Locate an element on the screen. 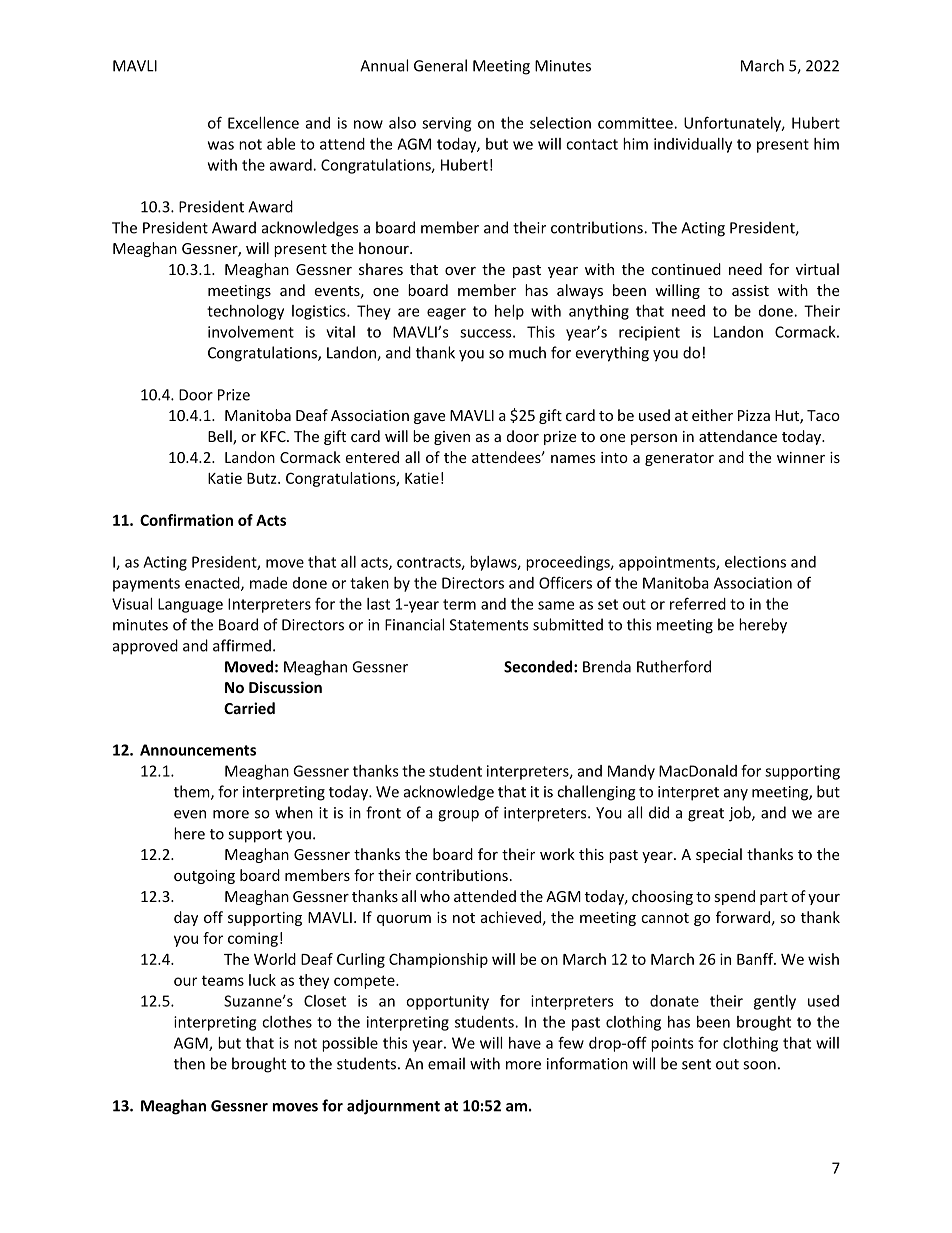 Image resolution: width=952 pixels, height=1233 pixels. given is located at coordinates (452, 438).
